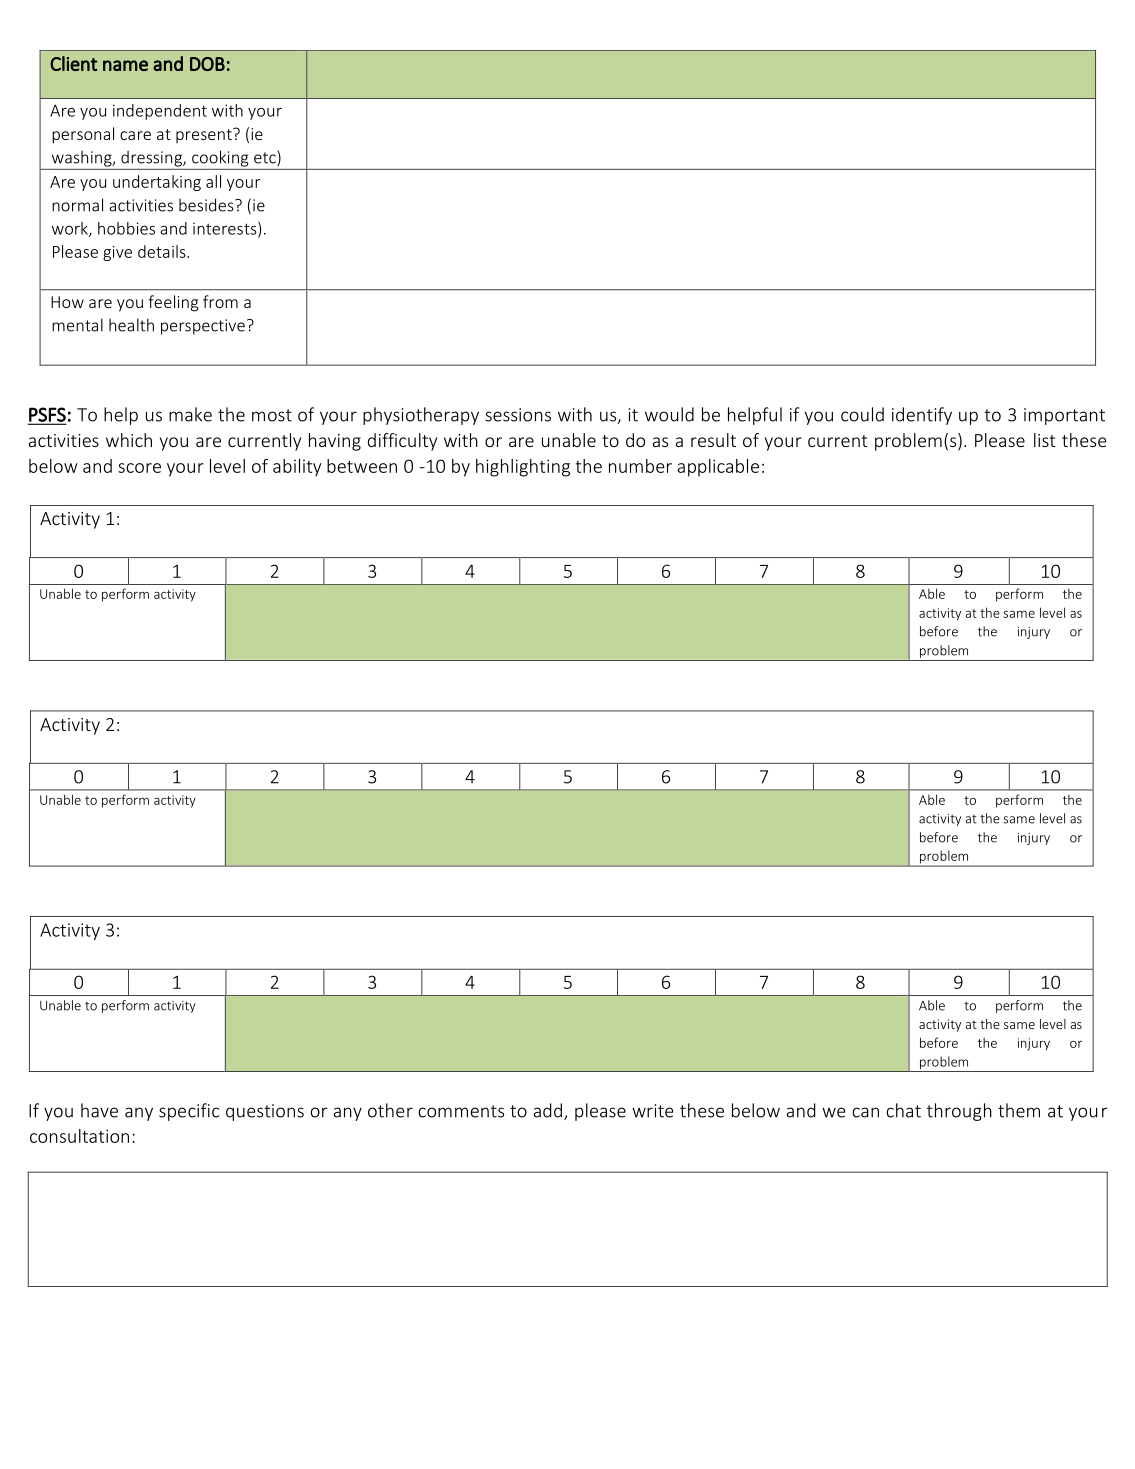 This document has width=1135, height=1469. Describe the element at coordinates (139, 468) in the document. I see `score` at that location.
